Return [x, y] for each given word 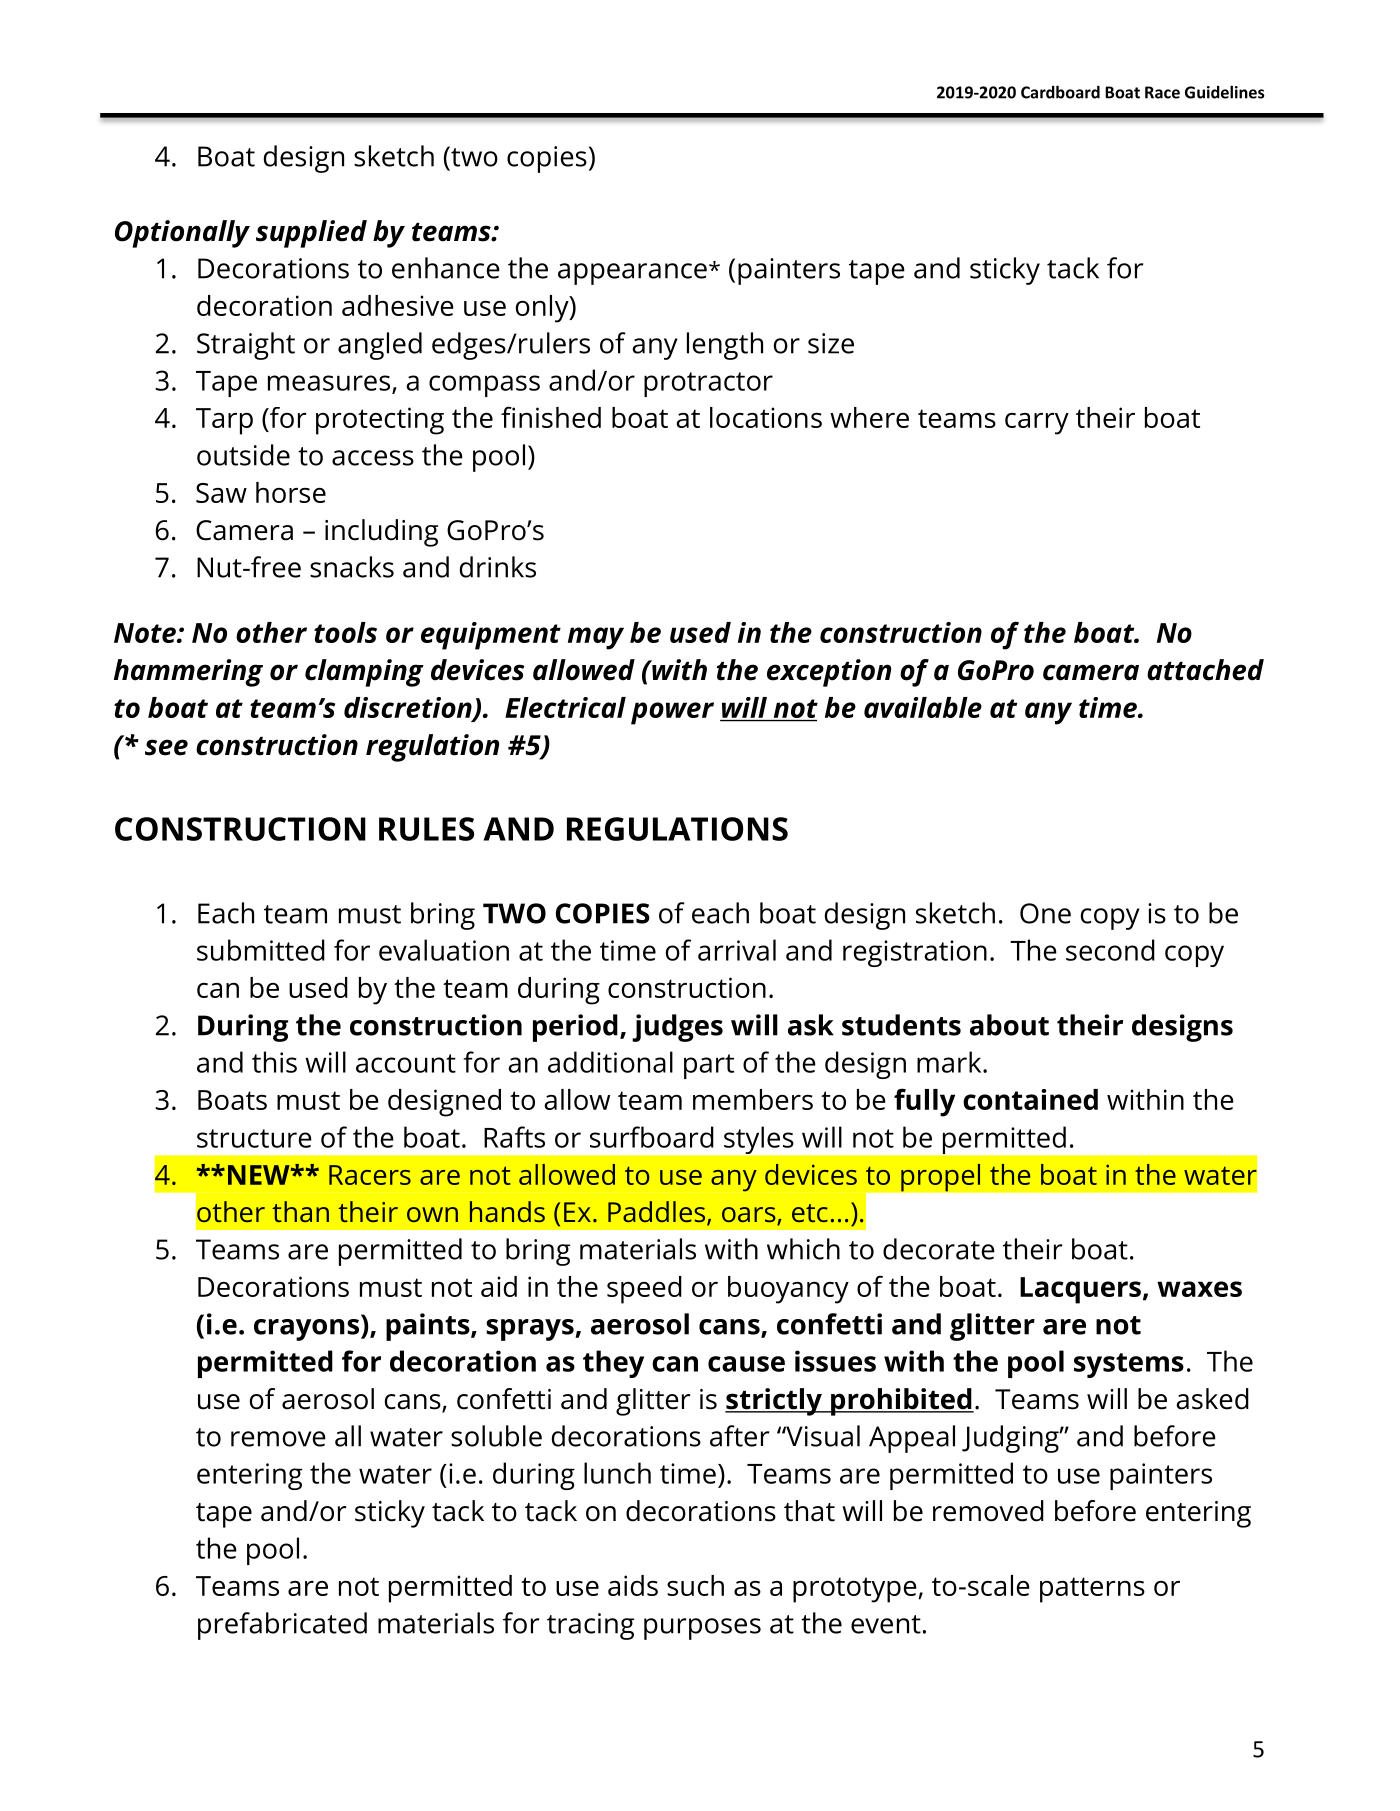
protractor [708, 384]
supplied [311, 234]
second [1110, 950]
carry [1037, 424]
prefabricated [282, 1626]
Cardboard [1060, 92]
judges [677, 1028]
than [300, 1211]
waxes [1199, 1289]
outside [243, 455]
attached [1205, 670]
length [725, 346]
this [274, 1062]
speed [644, 1290]
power [672, 713]
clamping [364, 673]
